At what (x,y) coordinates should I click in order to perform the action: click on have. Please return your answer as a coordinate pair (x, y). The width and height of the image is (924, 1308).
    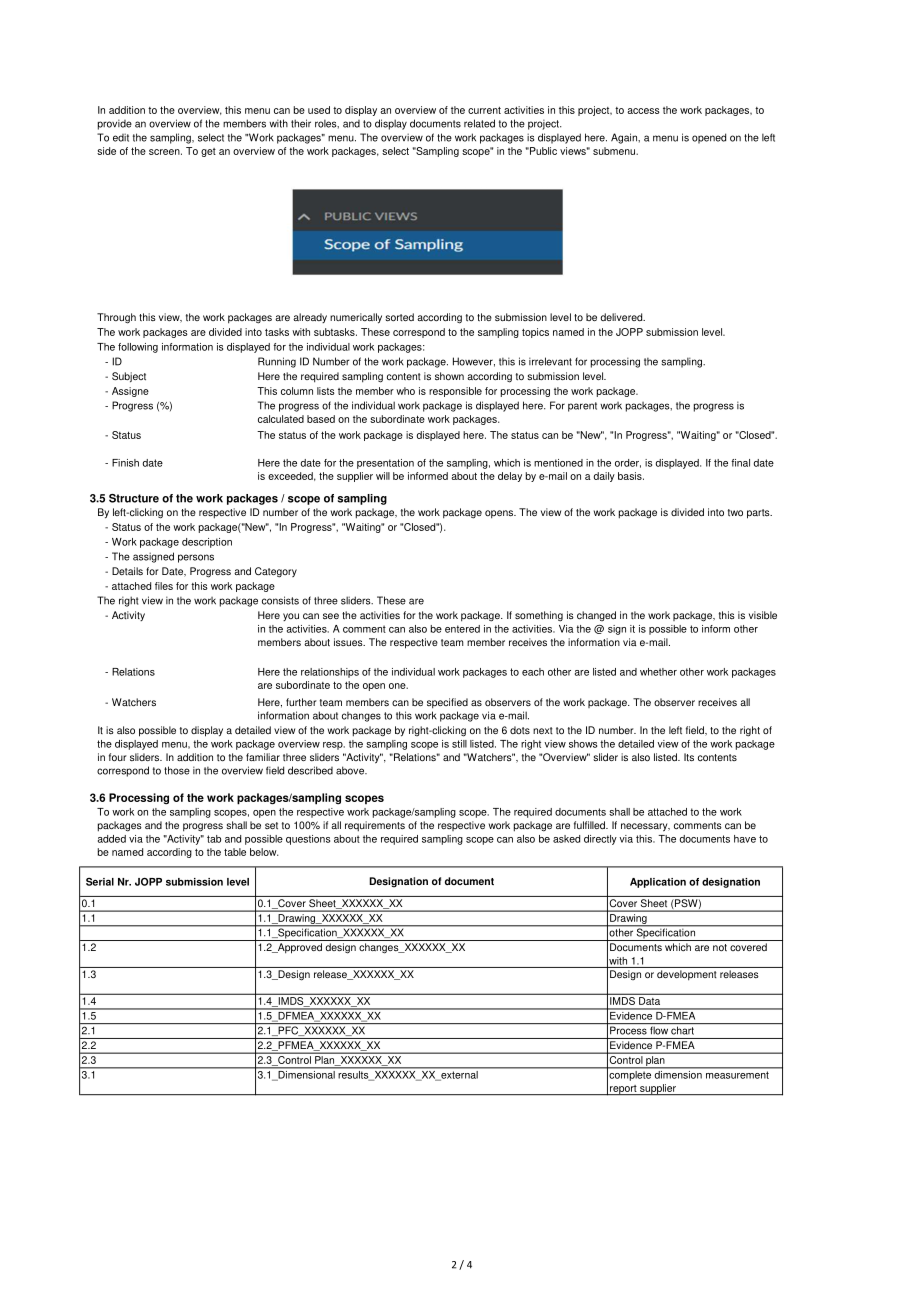
    Looking at the image, I should click on (745, 839).
